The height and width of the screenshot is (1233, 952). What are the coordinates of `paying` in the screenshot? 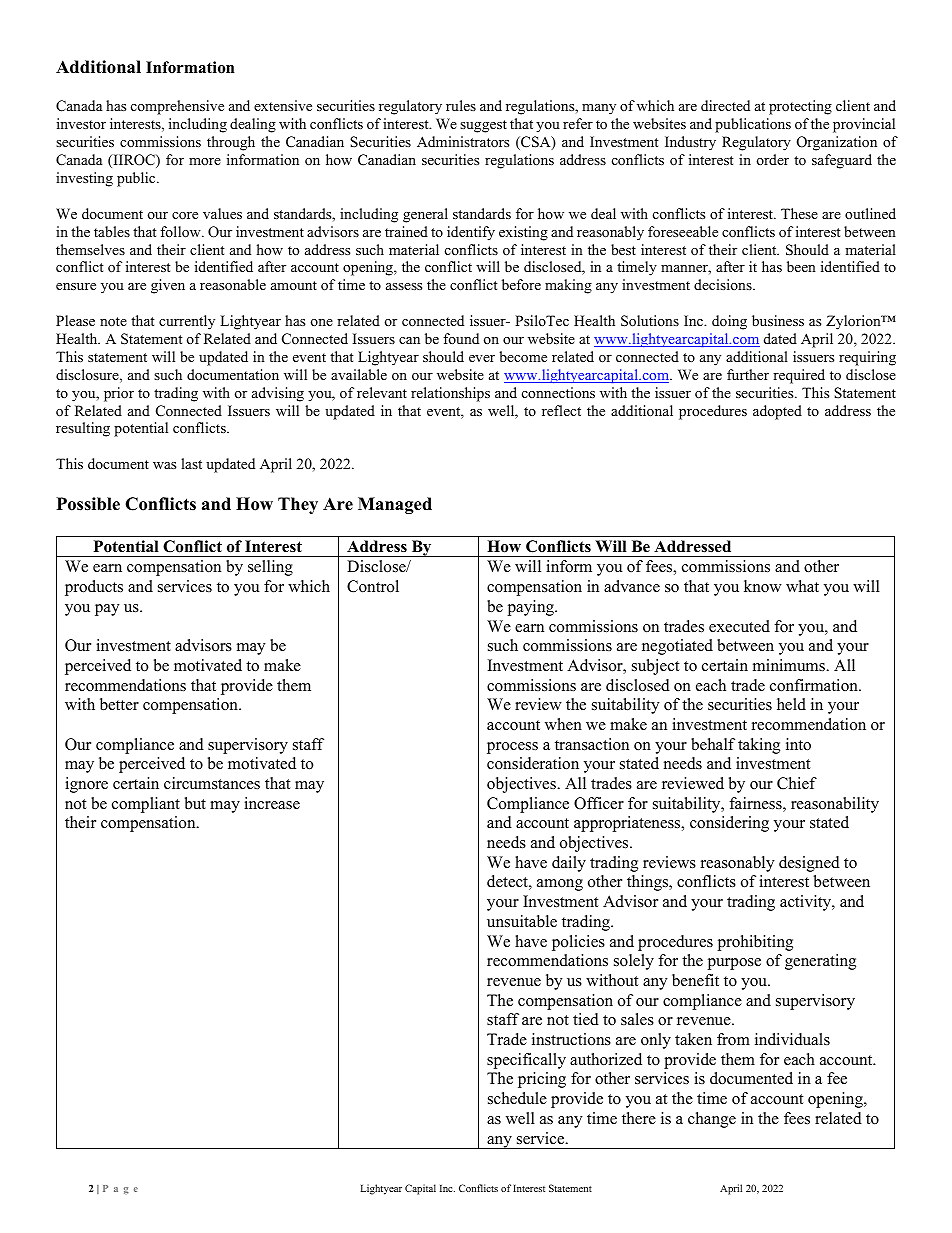 It's located at (531, 608).
